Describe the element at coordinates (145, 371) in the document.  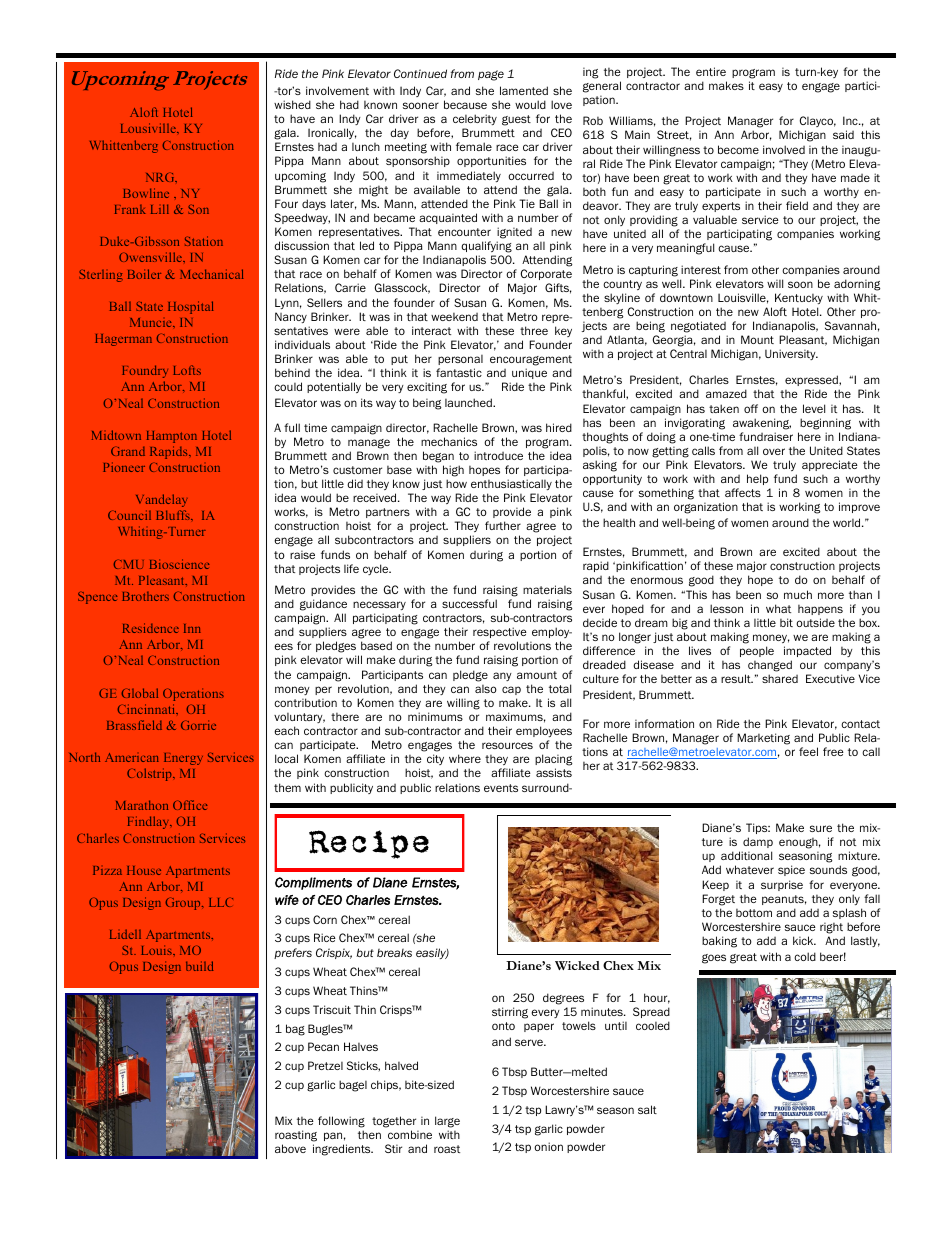
I see `Foundry` at that location.
